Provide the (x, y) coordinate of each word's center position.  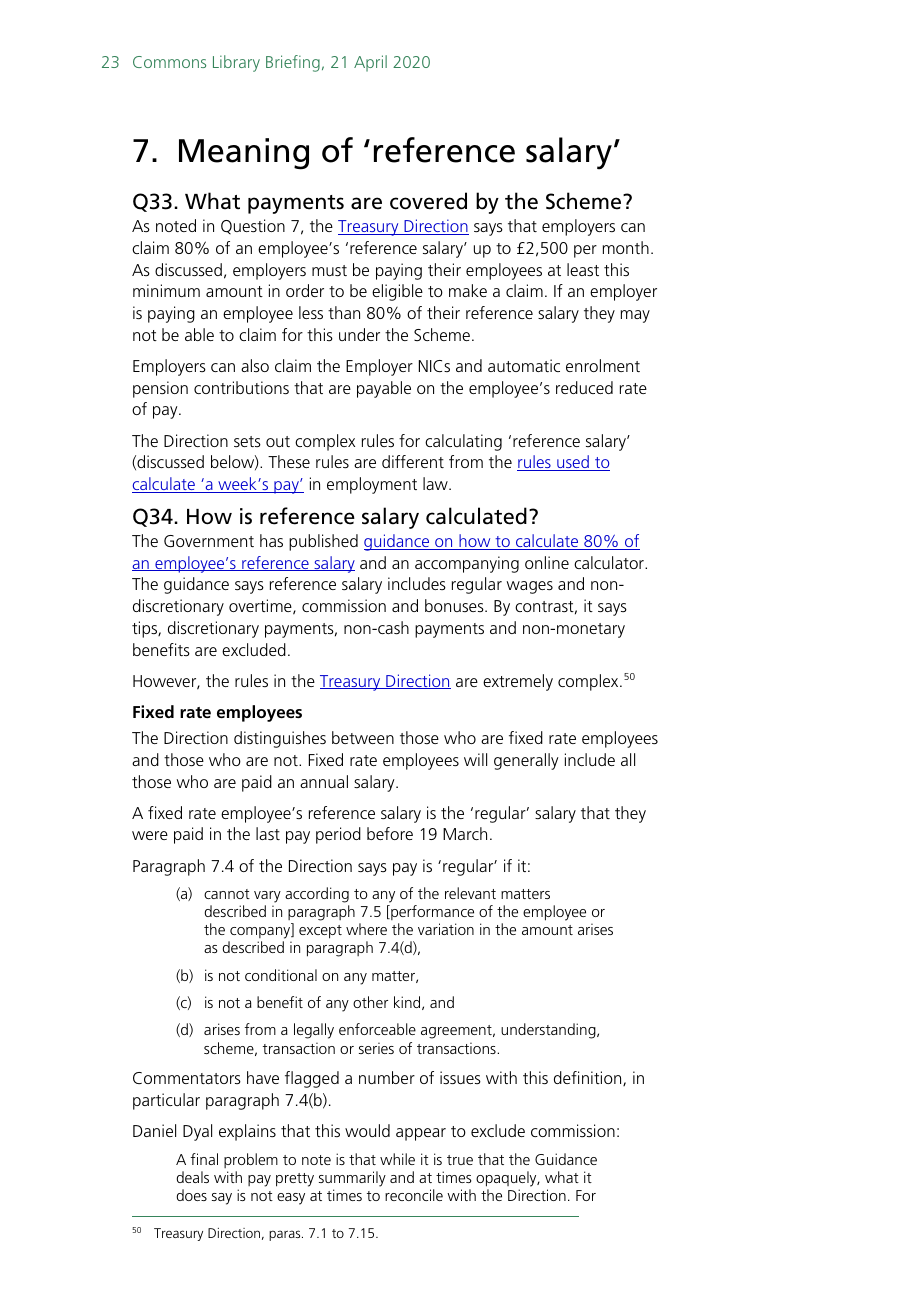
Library (236, 63)
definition (589, 1078)
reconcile (414, 1195)
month (626, 247)
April (370, 63)
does (192, 1195)
